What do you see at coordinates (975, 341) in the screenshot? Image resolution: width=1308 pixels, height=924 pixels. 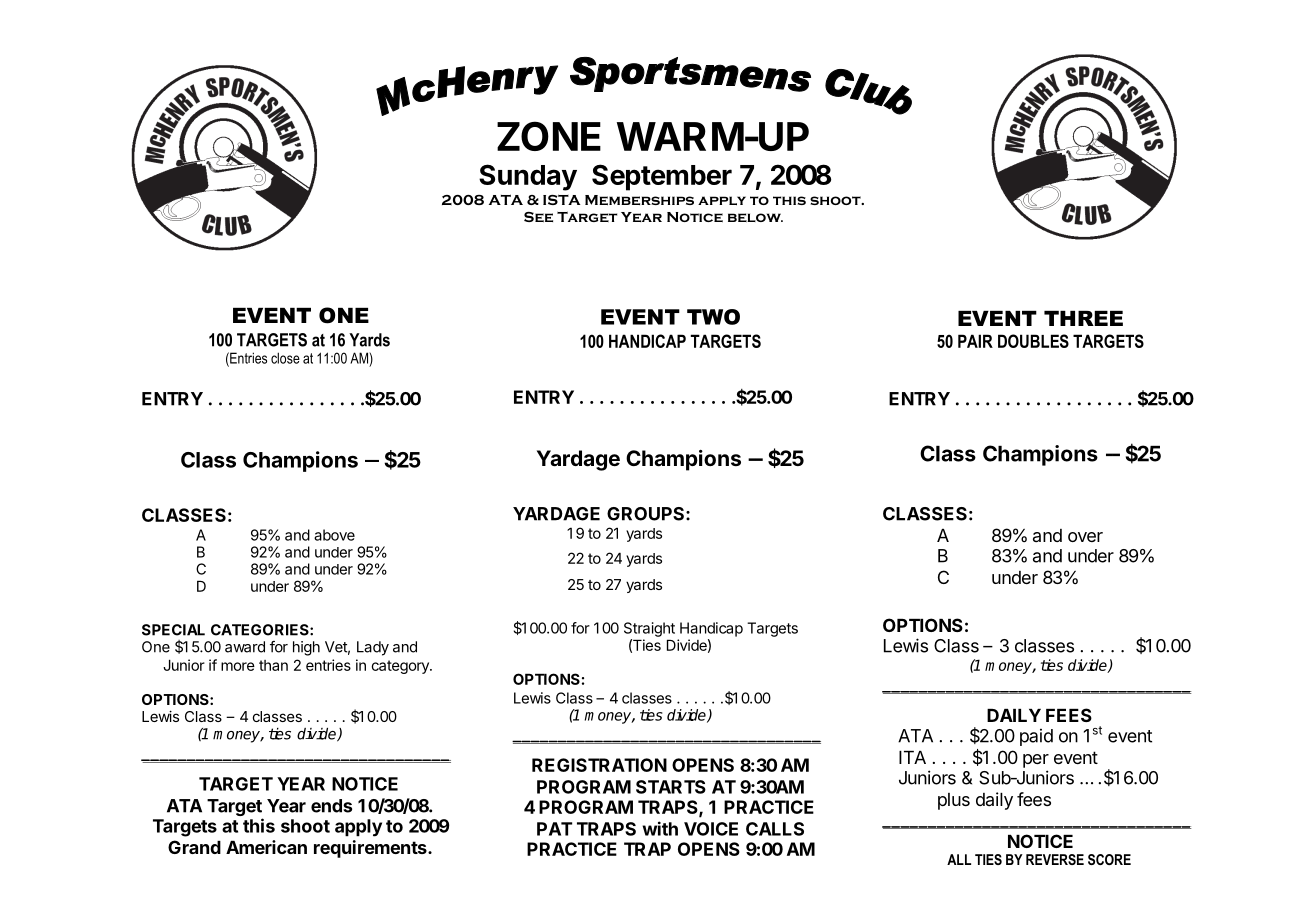 I see `PAIR` at bounding box center [975, 341].
